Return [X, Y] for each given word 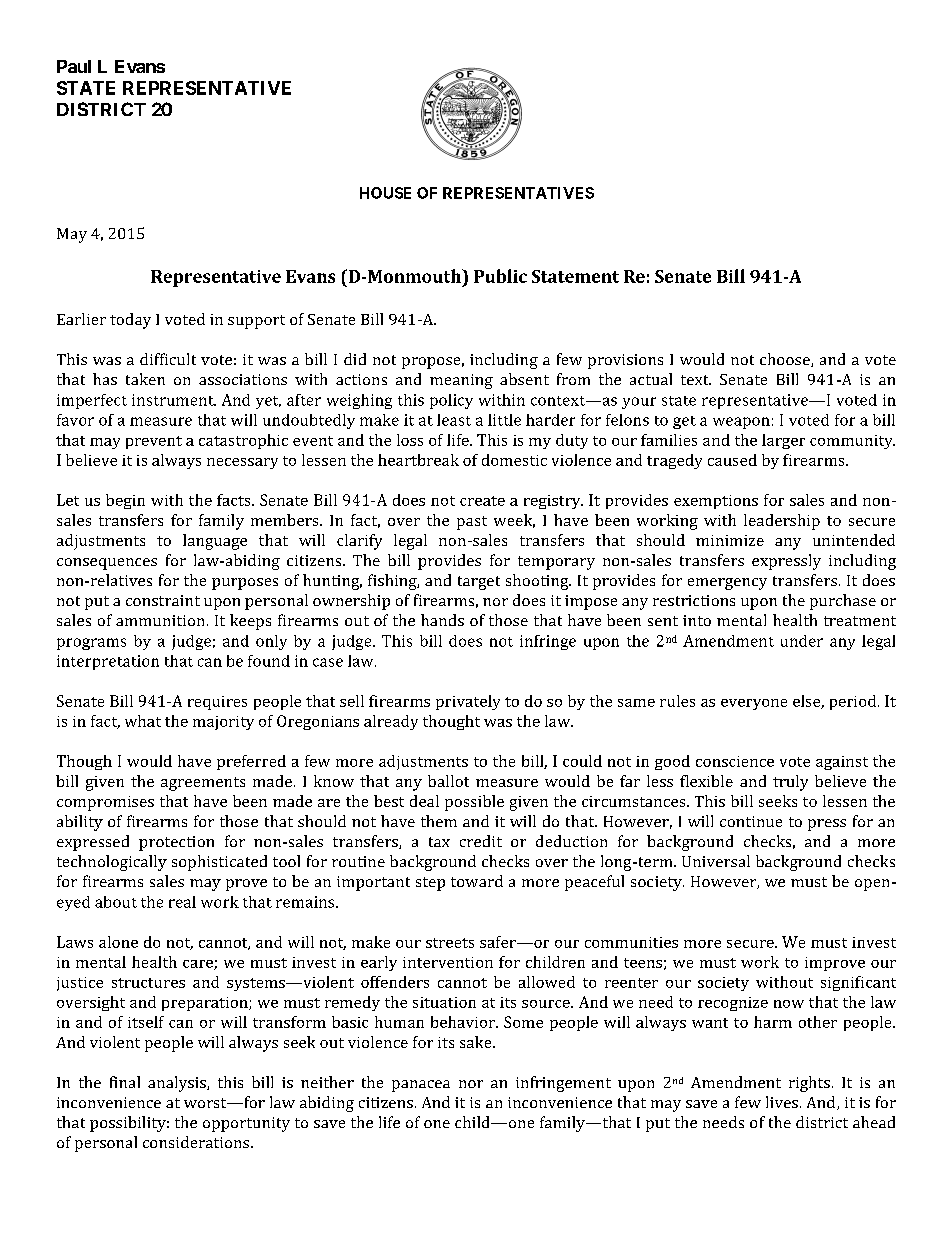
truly [790, 783]
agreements [203, 784]
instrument [174, 400]
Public [500, 276]
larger [783, 441]
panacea [421, 1086]
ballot [448, 781]
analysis [178, 1084]
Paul [74, 66]
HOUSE [385, 193]
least [454, 420]
